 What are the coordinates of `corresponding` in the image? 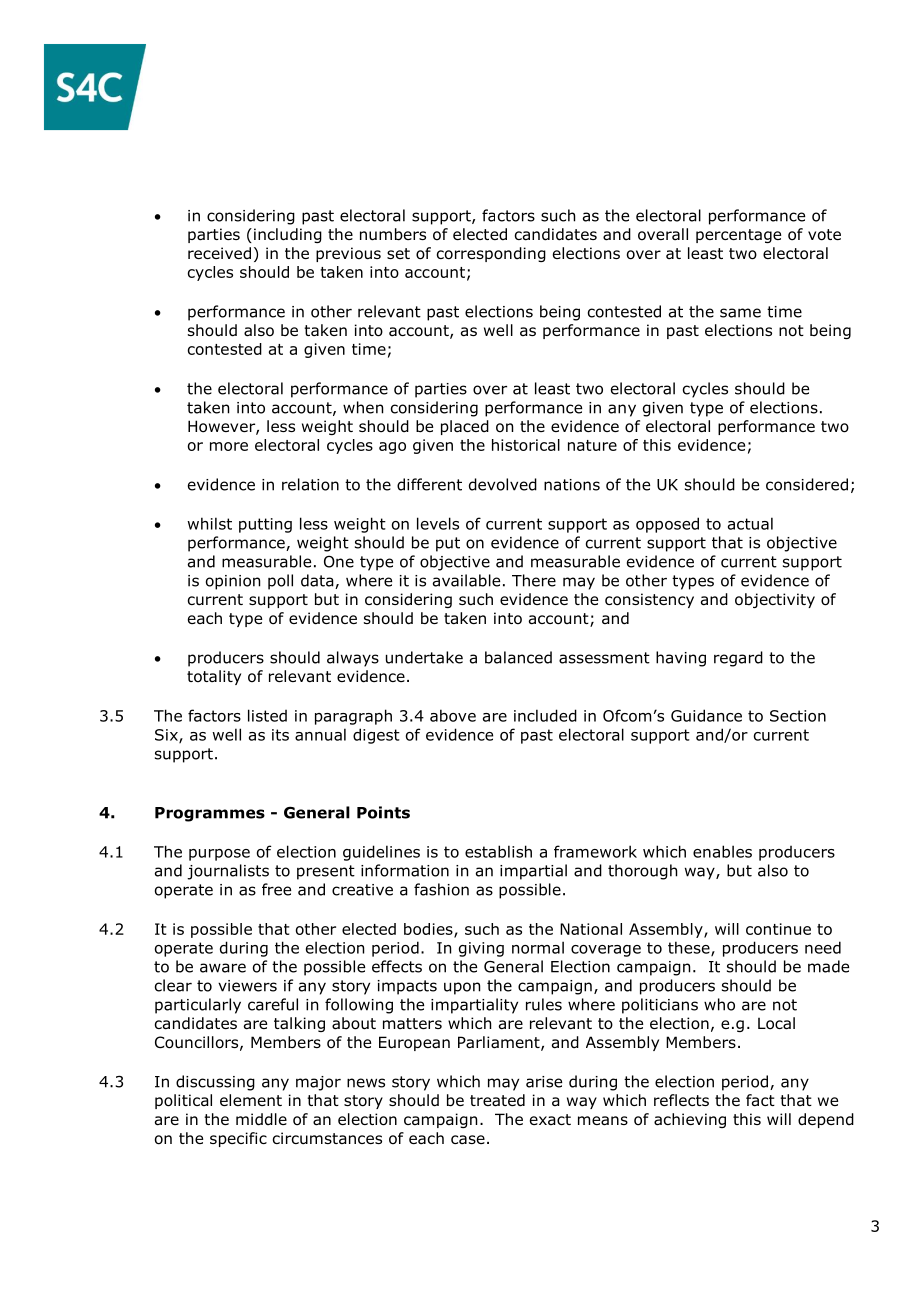 It's located at (491, 254).
